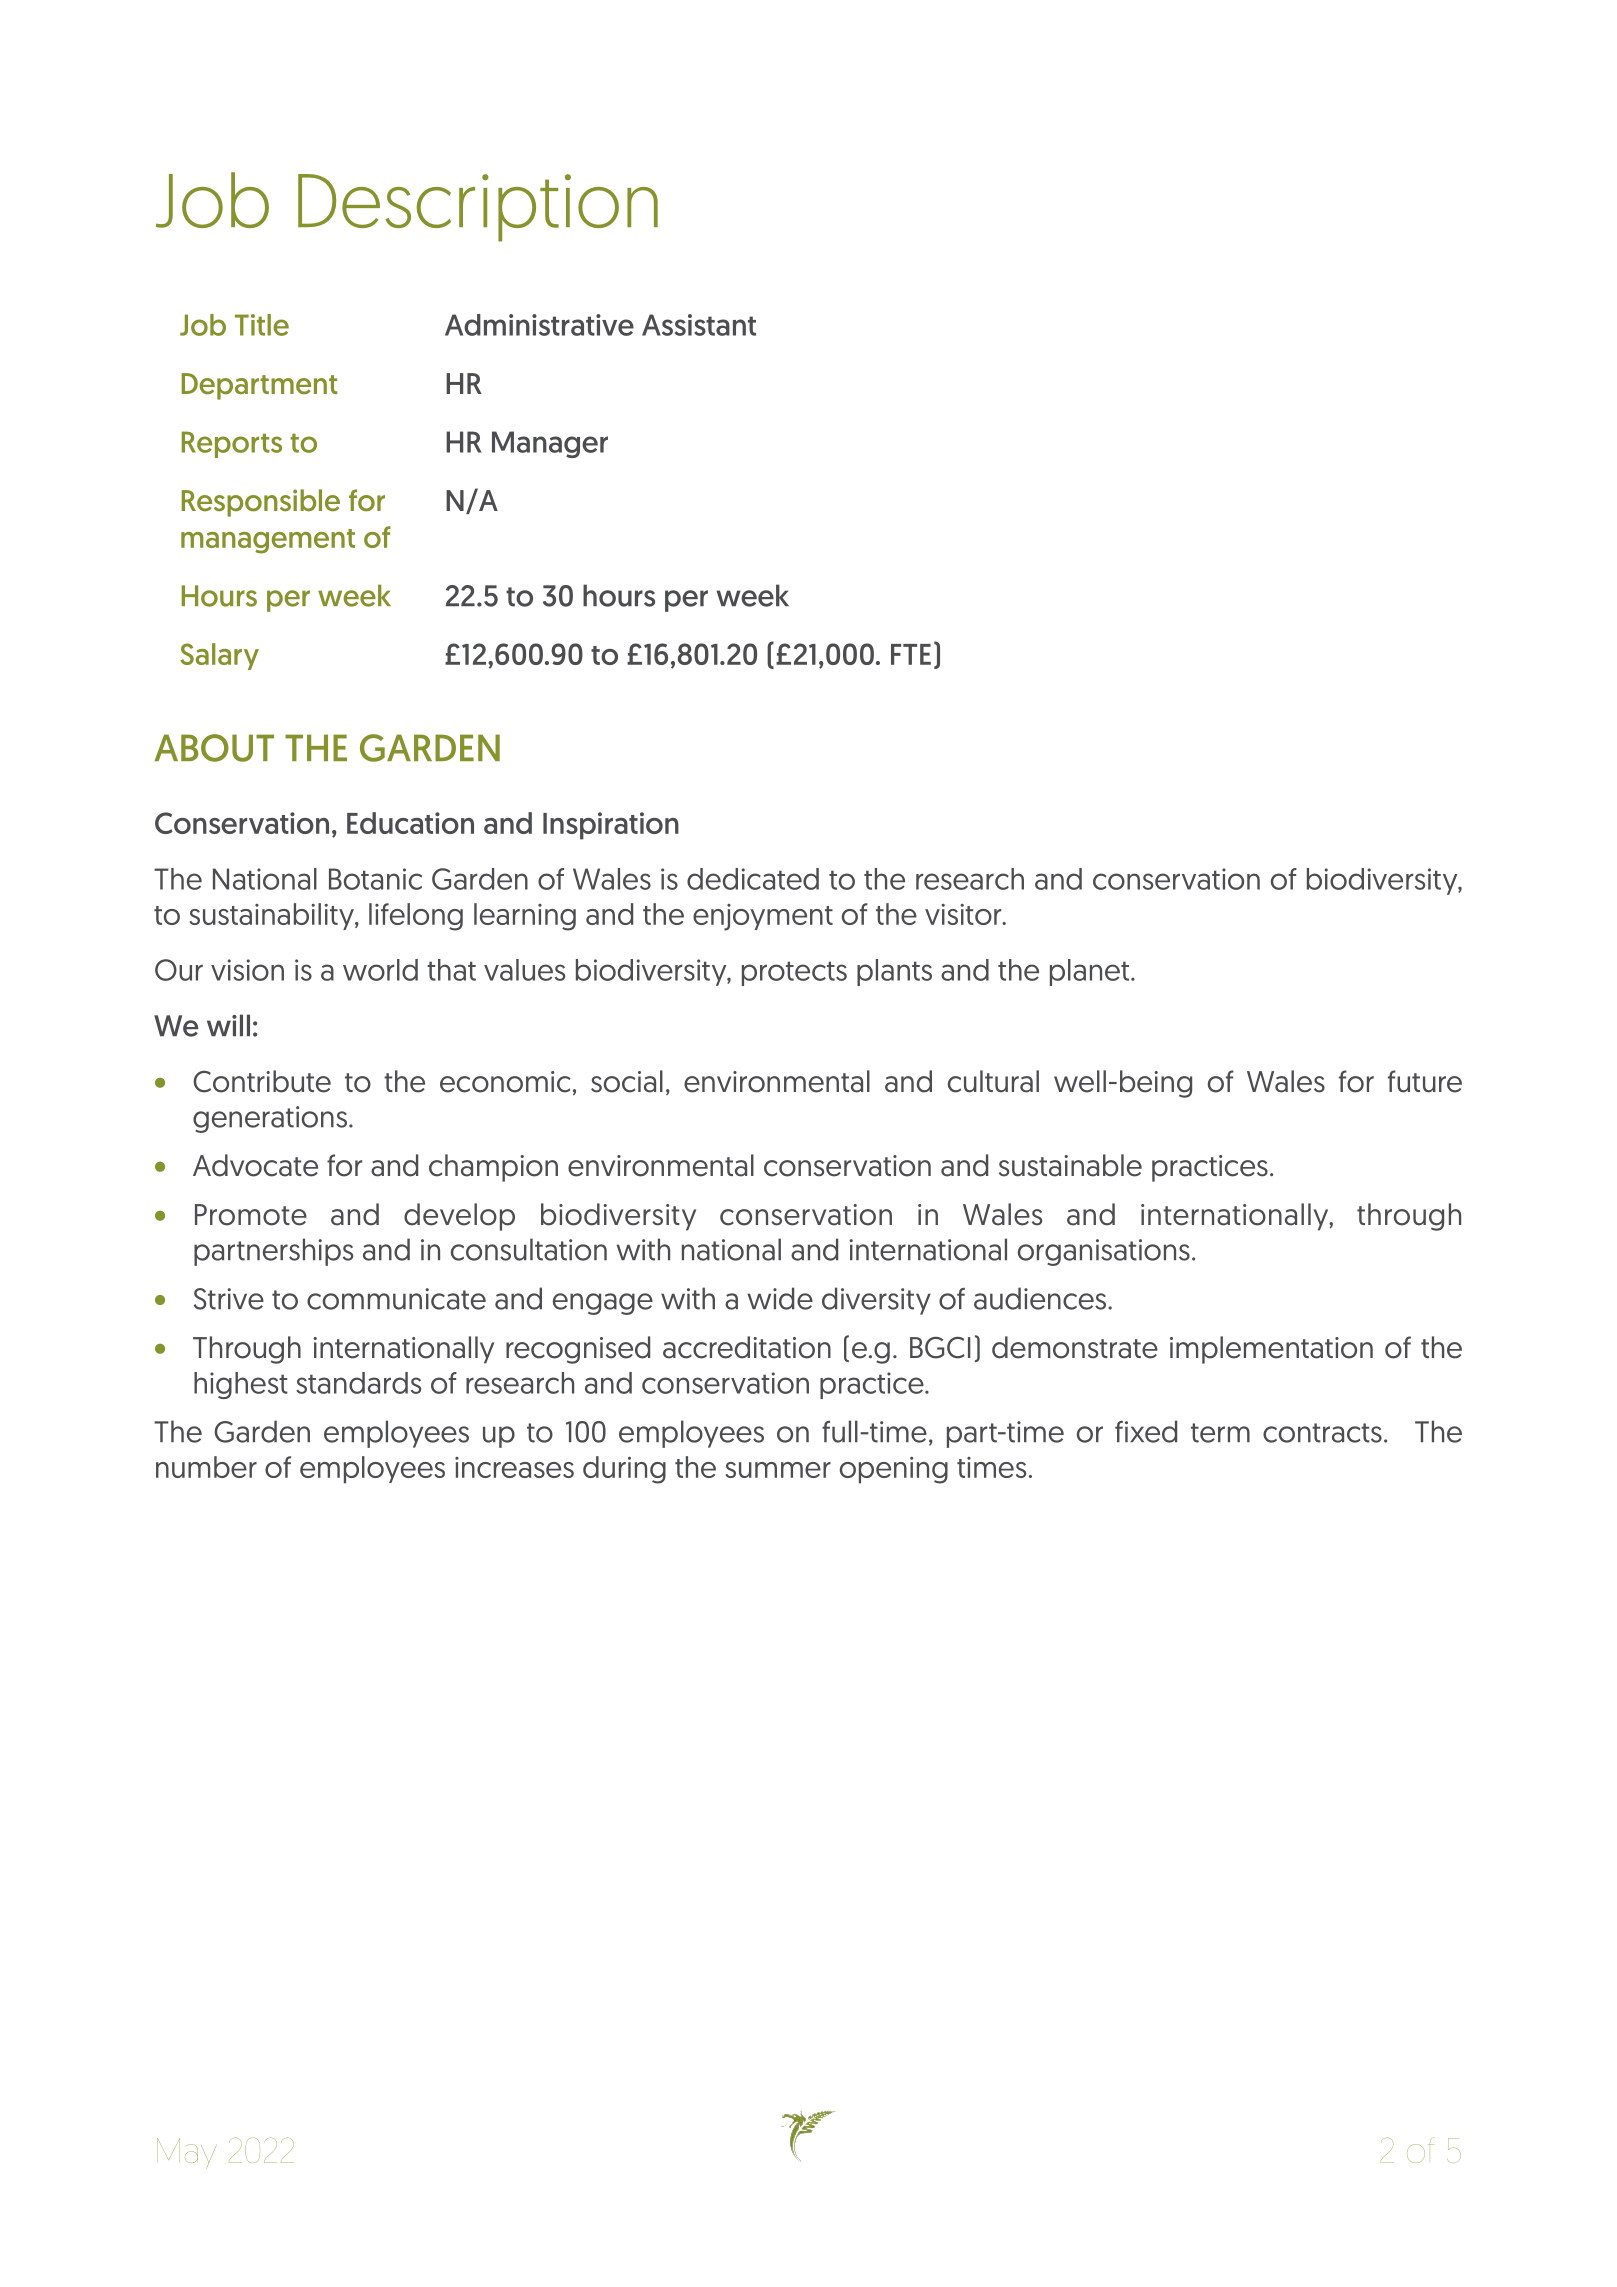 This document has height=2287, width=1617. What do you see at coordinates (1322, 1433) in the document?
I see `contracts` at bounding box center [1322, 1433].
